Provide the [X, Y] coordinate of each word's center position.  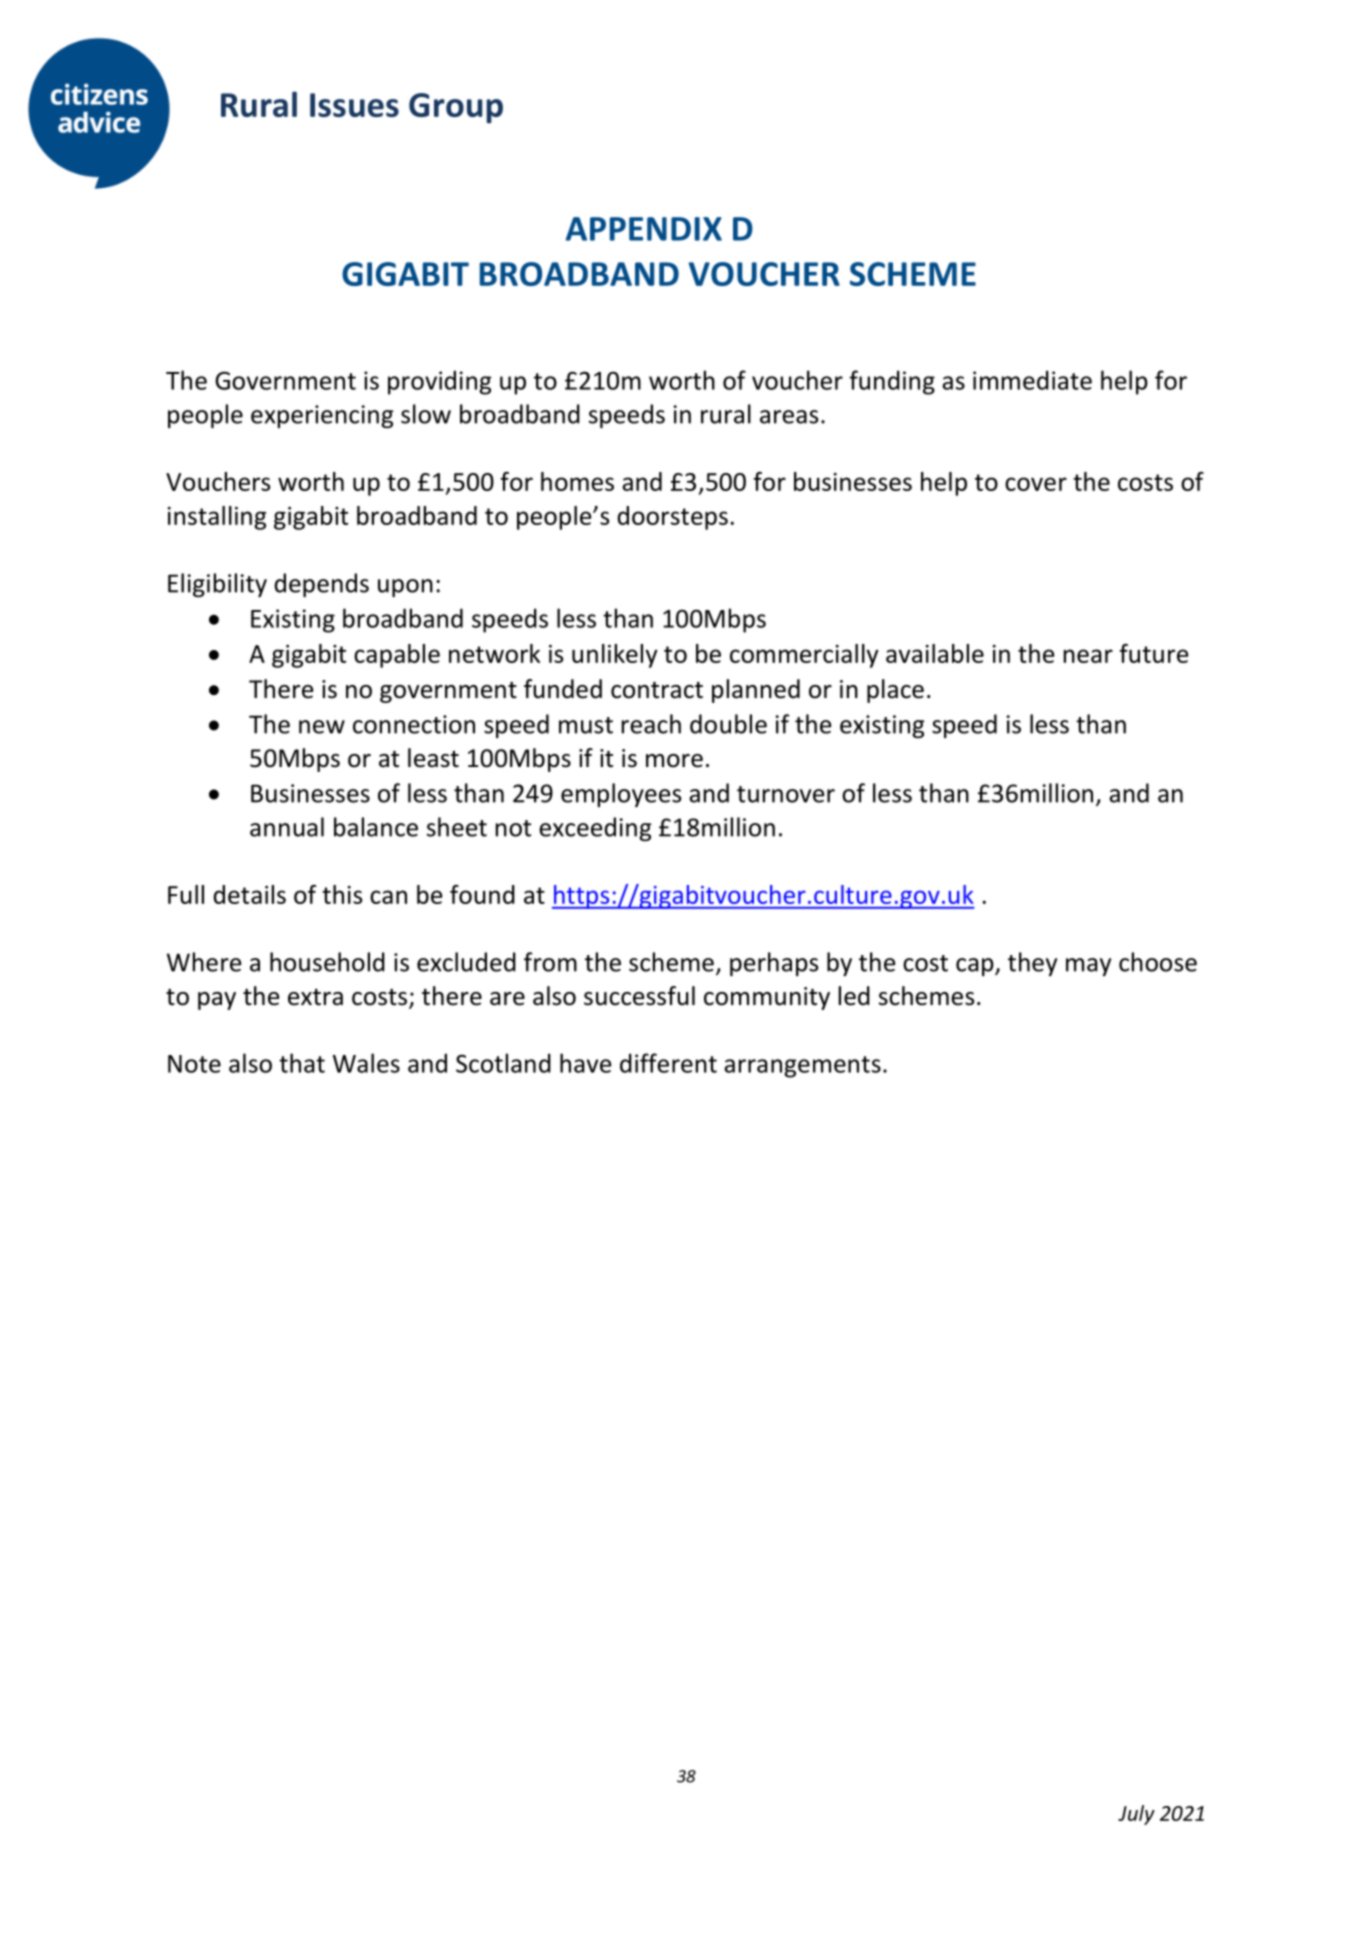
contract [657, 690]
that [302, 1063]
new [322, 727]
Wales [366, 1063]
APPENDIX [644, 229]
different [668, 1063]
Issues [354, 105]
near [1088, 656]
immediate [1032, 380]
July [1136, 1815]
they [1032, 964]
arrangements [802, 1067]
